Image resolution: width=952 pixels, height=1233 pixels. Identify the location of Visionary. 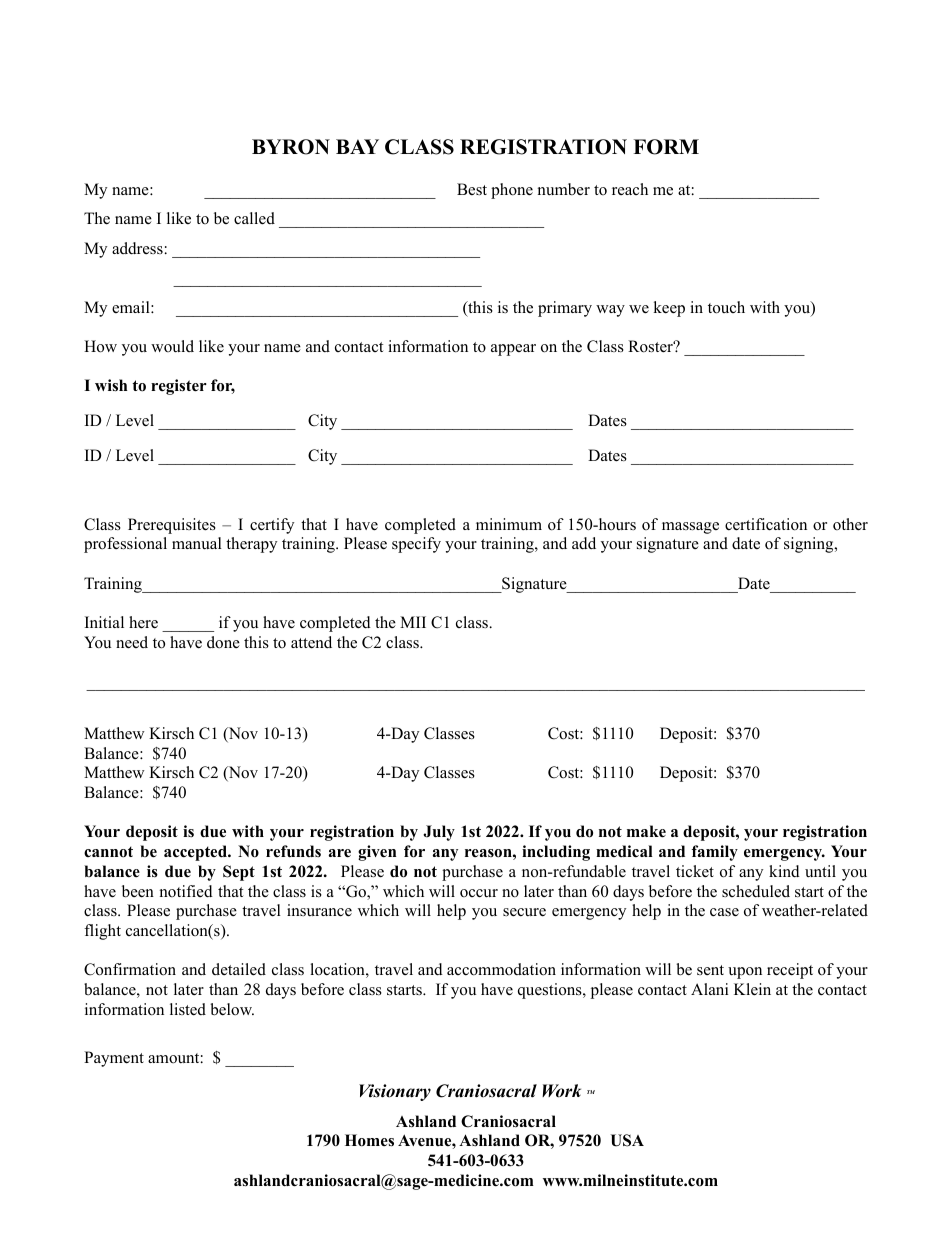
(395, 1092).
